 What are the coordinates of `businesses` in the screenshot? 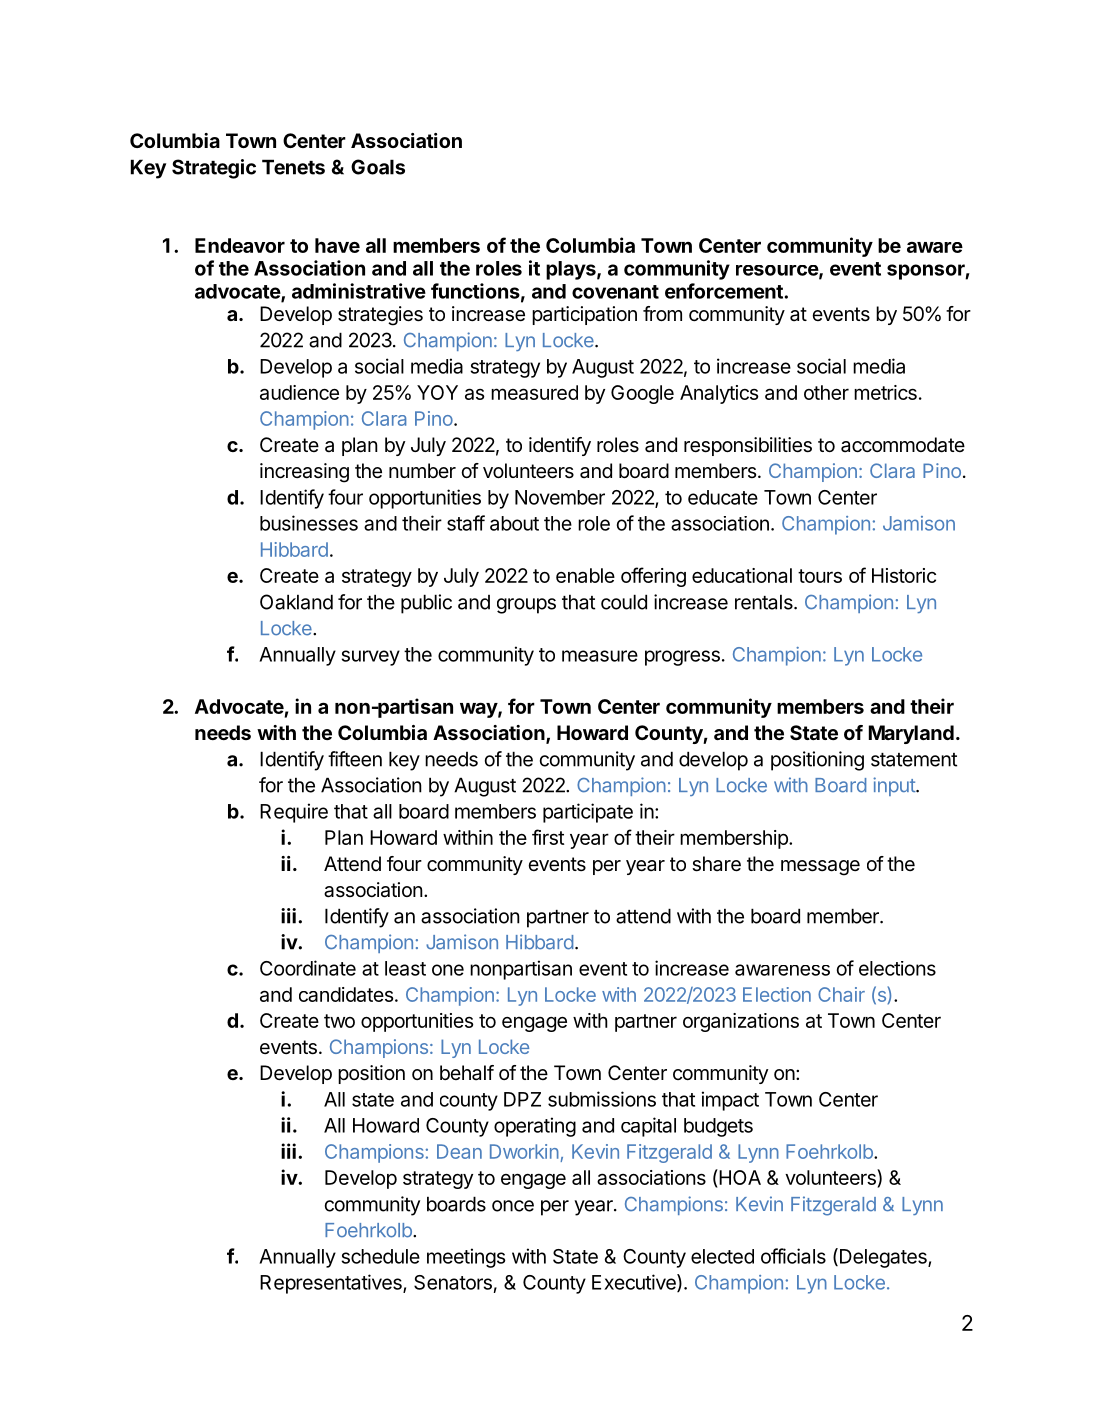 It's located at (309, 523).
